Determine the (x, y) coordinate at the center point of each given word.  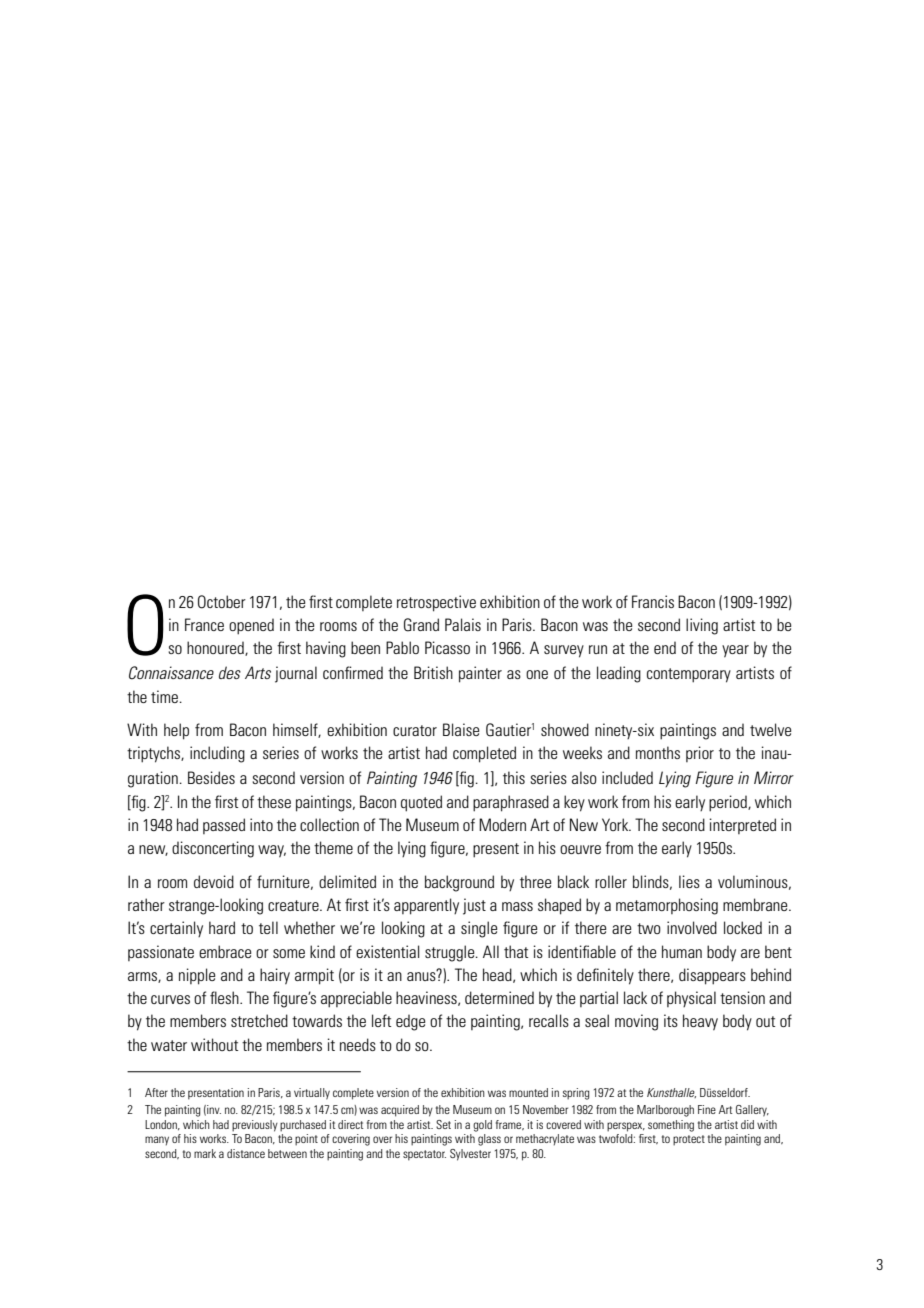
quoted (421, 803)
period (729, 803)
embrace (225, 951)
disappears (712, 976)
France (204, 624)
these (274, 801)
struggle (451, 953)
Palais (463, 624)
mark (205, 1153)
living (702, 626)
